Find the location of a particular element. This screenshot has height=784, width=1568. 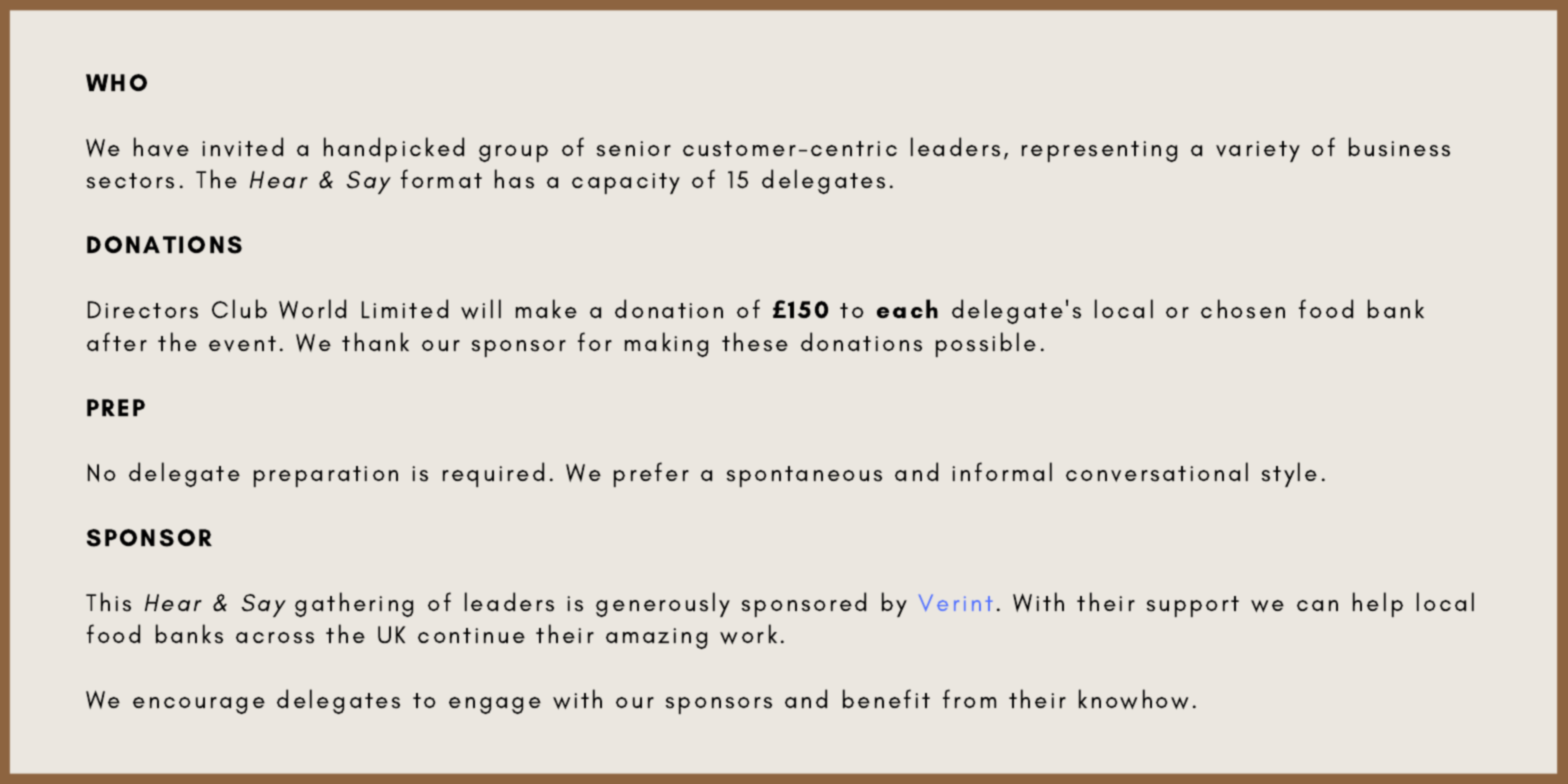

support is located at coordinates (1193, 606).
